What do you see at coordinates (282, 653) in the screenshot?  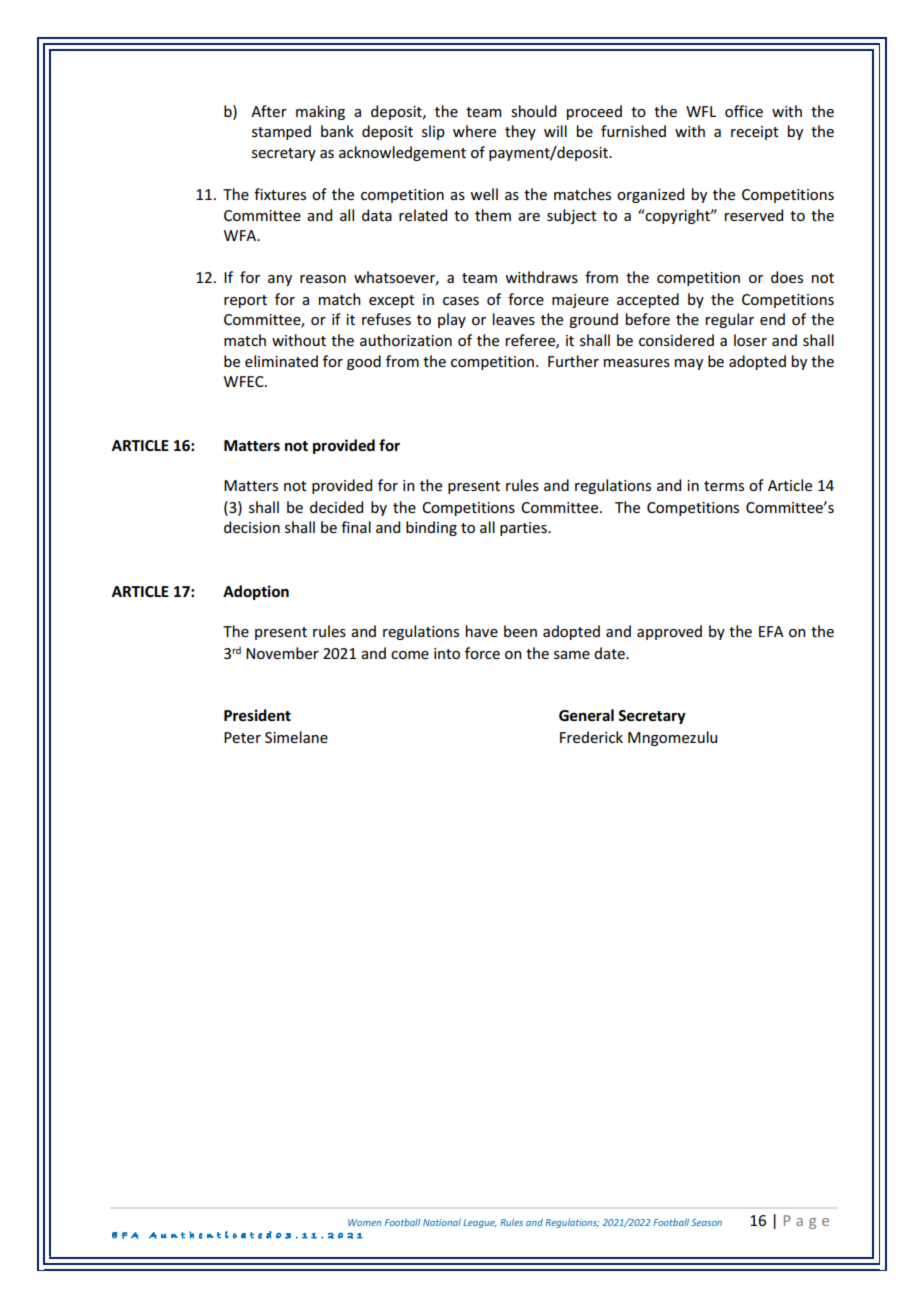 I see `November` at bounding box center [282, 653].
